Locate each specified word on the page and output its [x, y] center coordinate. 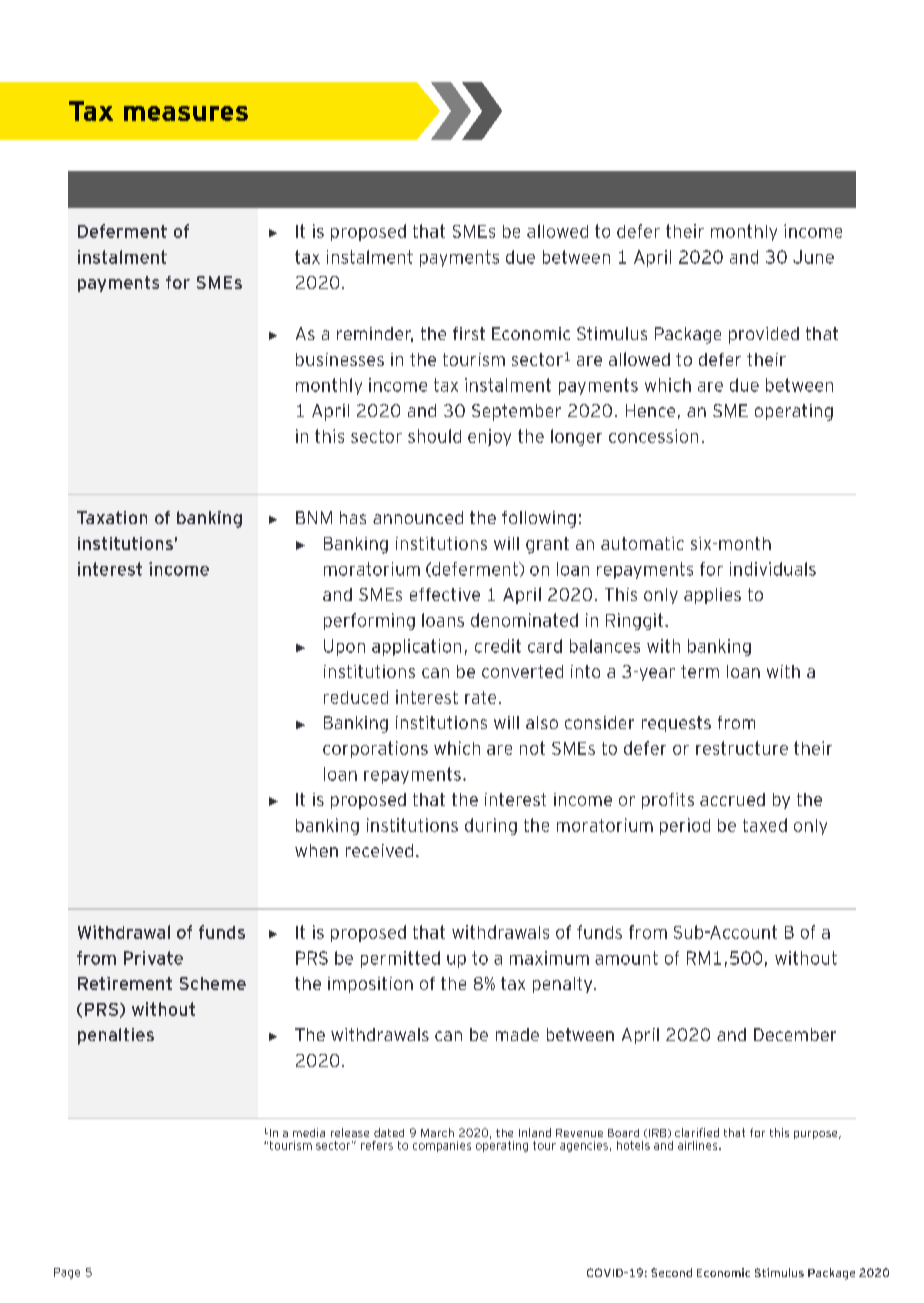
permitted [400, 959]
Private [153, 958]
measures [186, 113]
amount [626, 958]
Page [67, 1273]
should [434, 436]
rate [480, 697]
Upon [344, 647]
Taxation [112, 517]
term [700, 671]
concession [653, 436]
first [469, 333]
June [813, 257]
